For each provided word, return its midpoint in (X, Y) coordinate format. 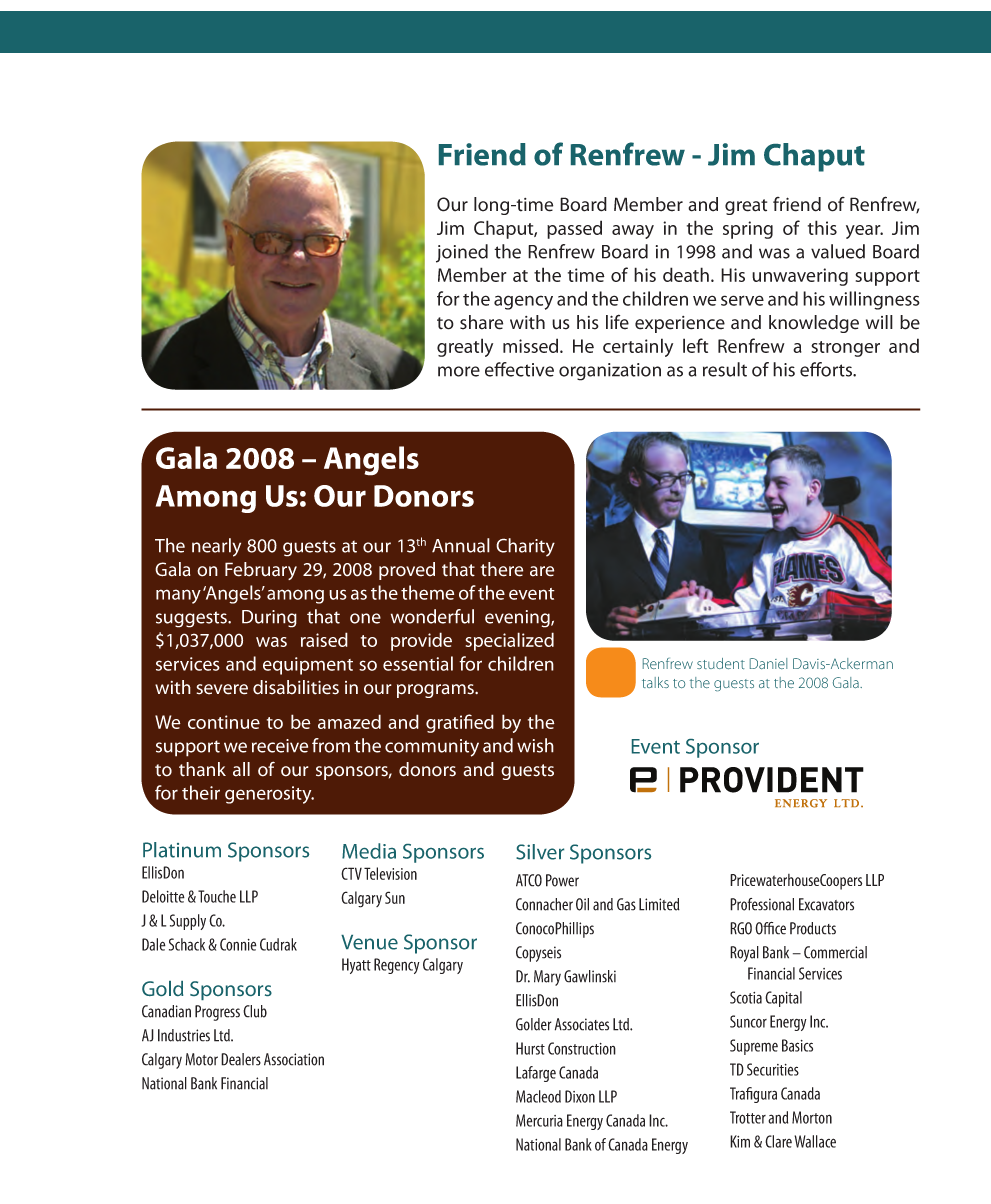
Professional (762, 904)
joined (462, 253)
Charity (525, 547)
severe (222, 689)
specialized (509, 641)
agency (523, 302)
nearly (216, 547)
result (725, 369)
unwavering (800, 277)
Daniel (768, 663)
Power (562, 880)
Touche (217, 896)
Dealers (241, 1059)
